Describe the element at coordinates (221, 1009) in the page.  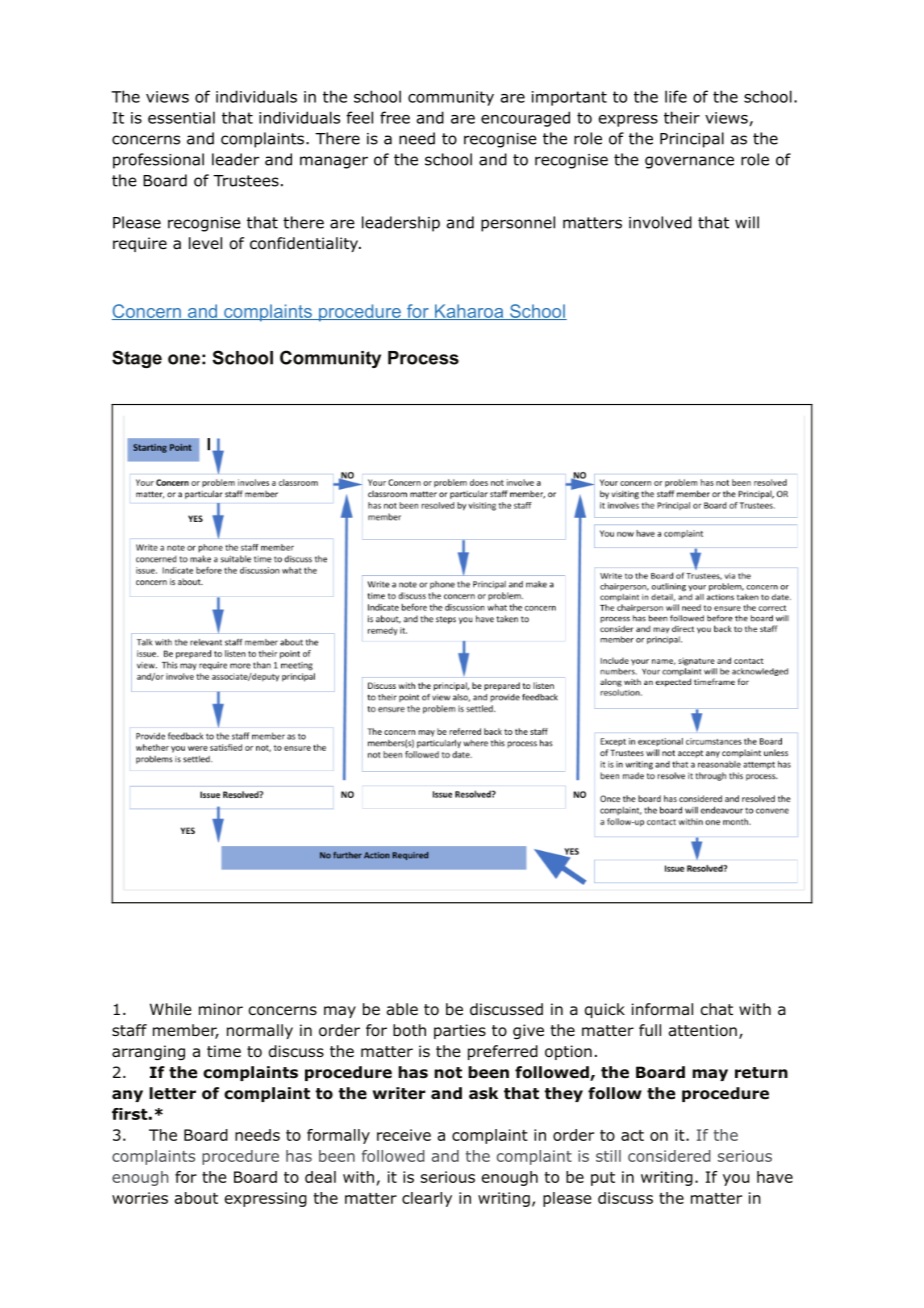
I see `minor` at that location.
